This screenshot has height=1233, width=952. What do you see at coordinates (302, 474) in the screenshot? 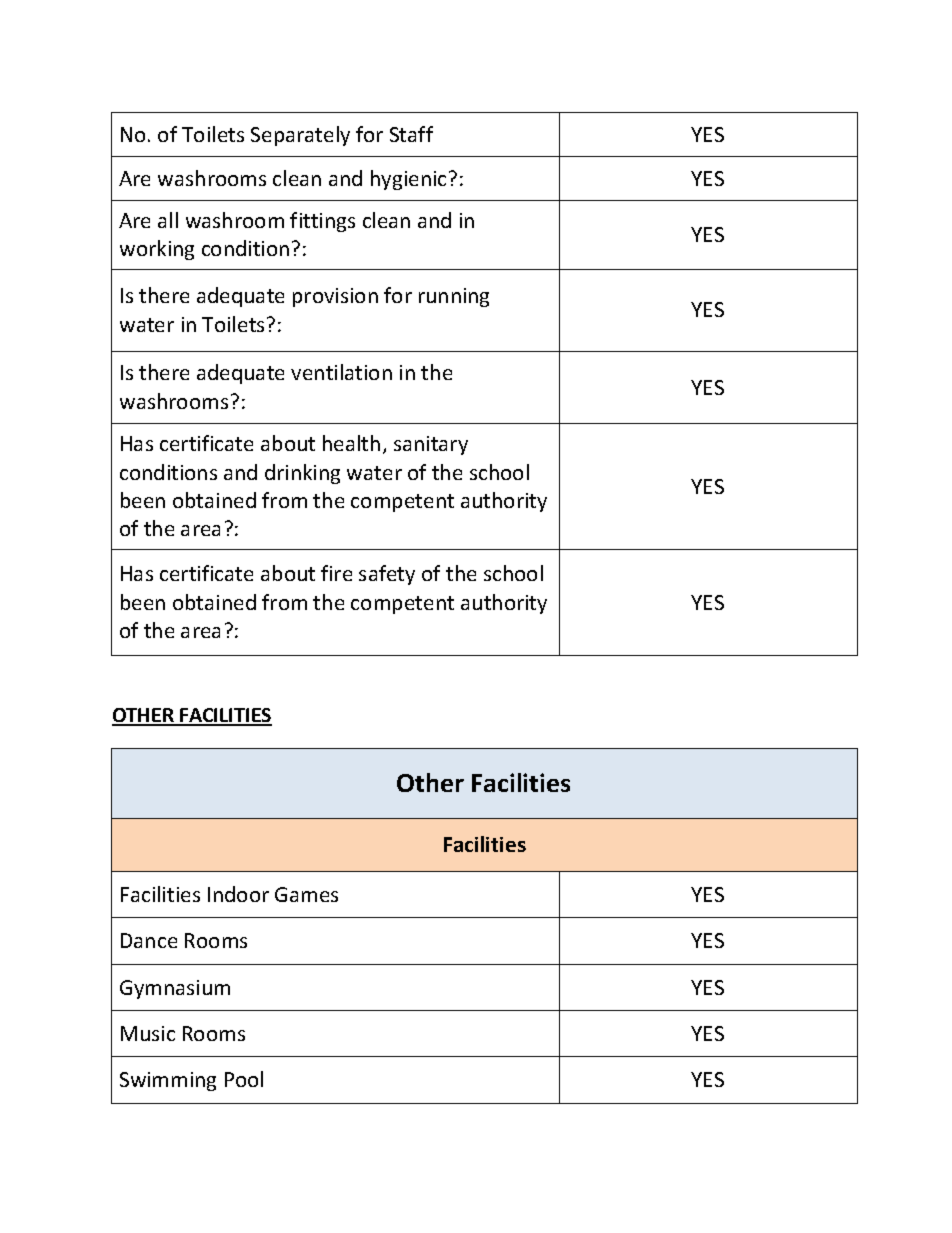
I see `drinking` at bounding box center [302, 474].
